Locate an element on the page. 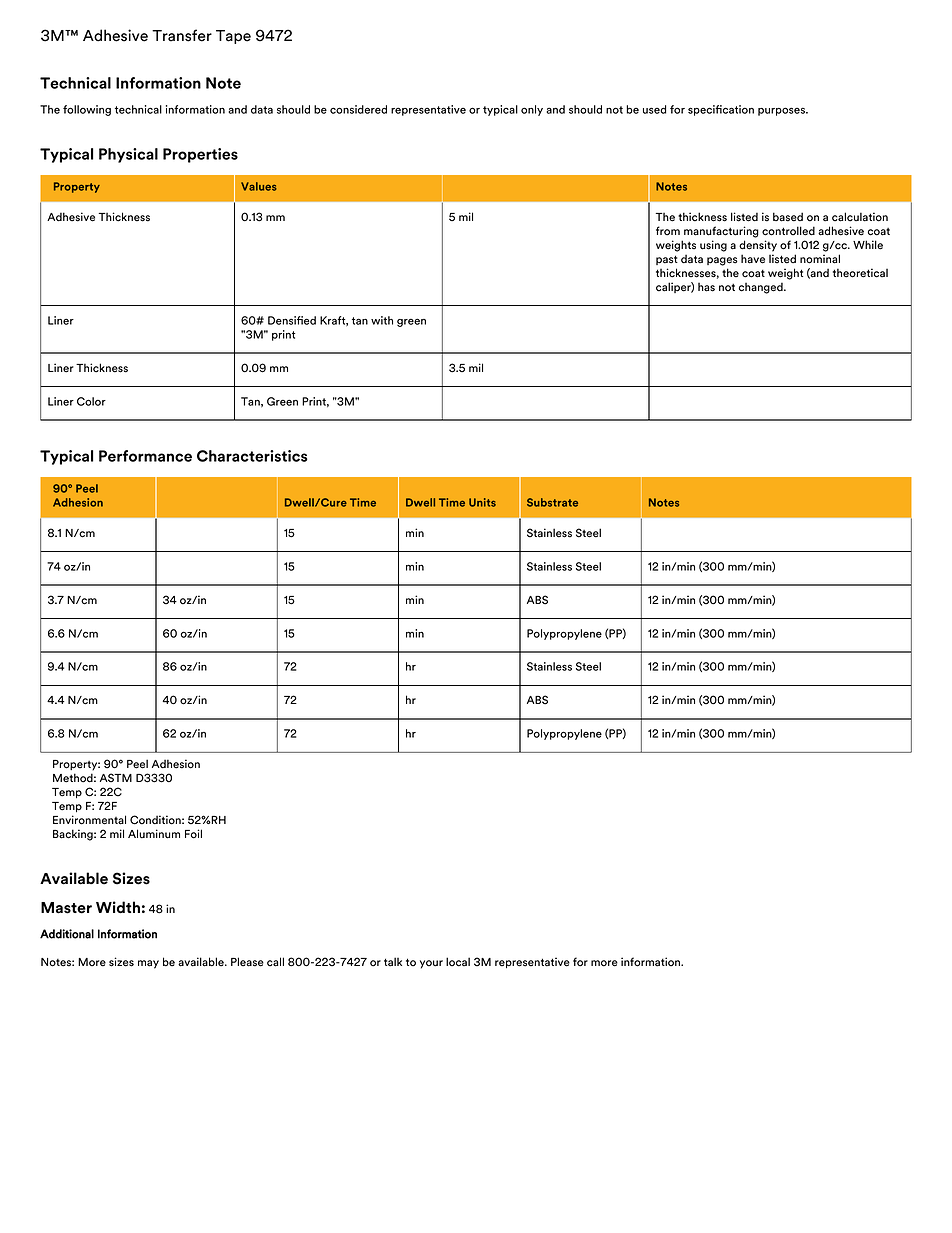 This document has width=952, height=1233. Performance is located at coordinates (145, 456).
